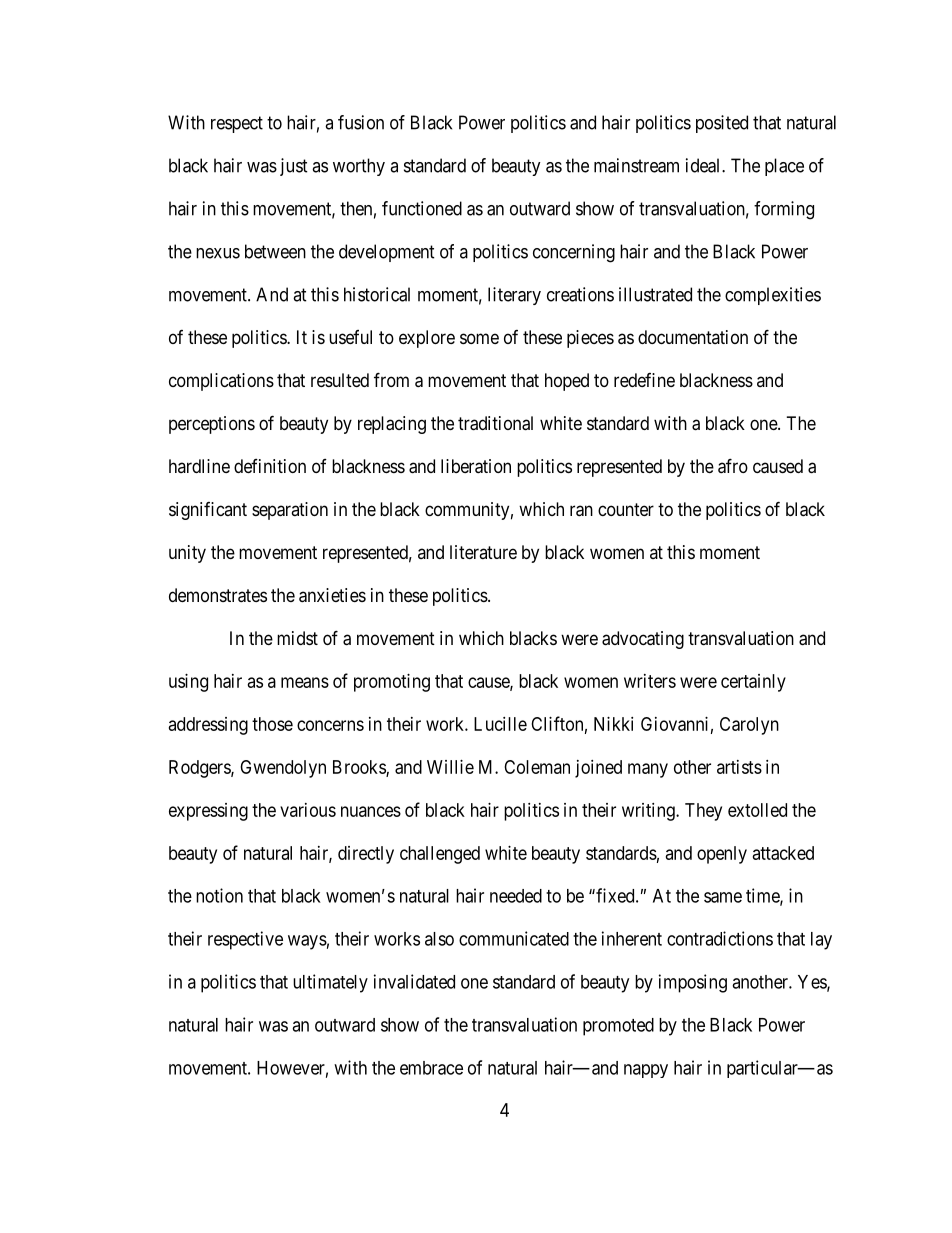 This document has width=952, height=1233. Describe the element at coordinates (431, 1068) in the document. I see `embrace` at that location.
